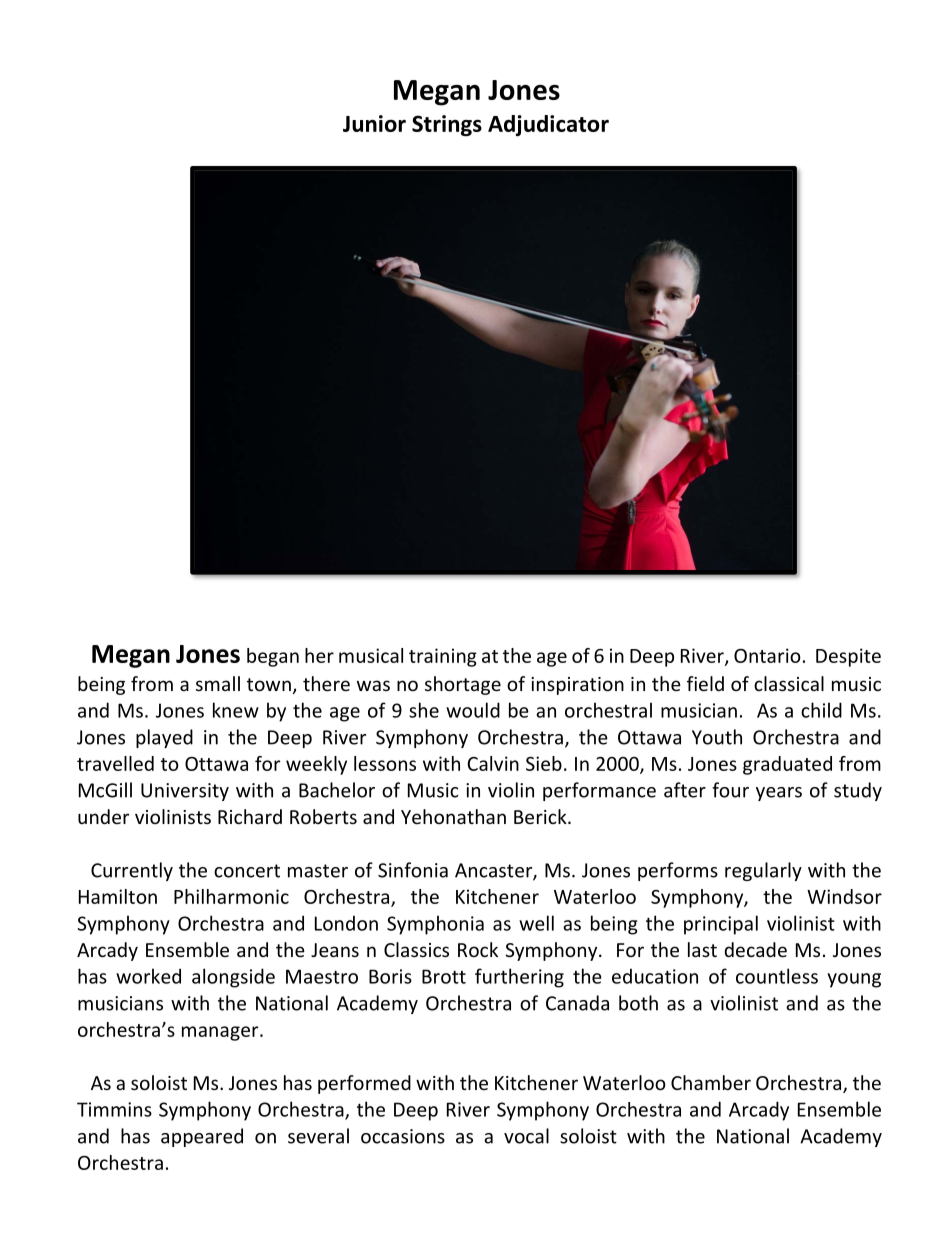 The width and height of the document is (952, 1233). What do you see at coordinates (443, 657) in the document?
I see `training` at bounding box center [443, 657].
